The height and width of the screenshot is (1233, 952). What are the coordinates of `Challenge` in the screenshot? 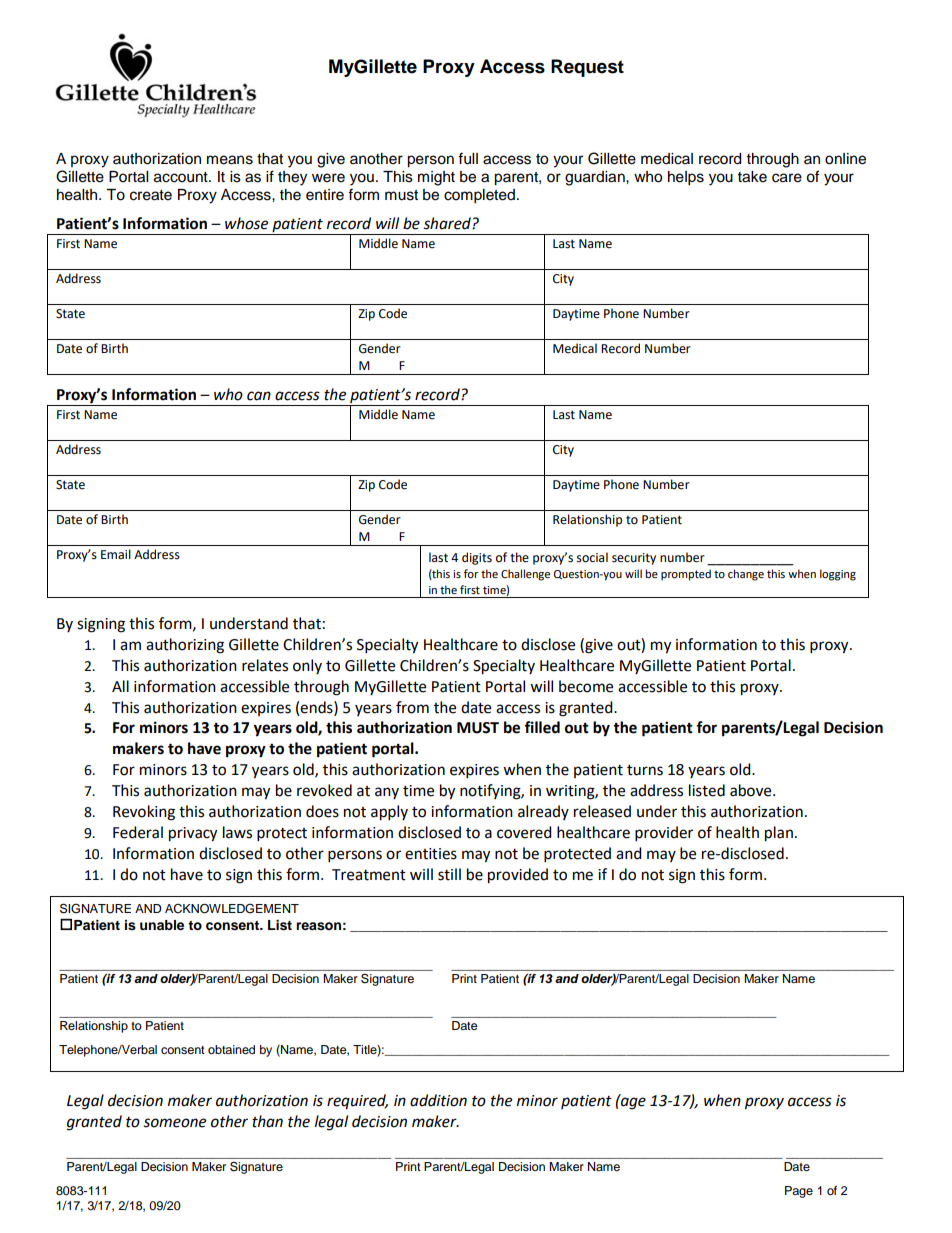 It's located at (525, 575).
